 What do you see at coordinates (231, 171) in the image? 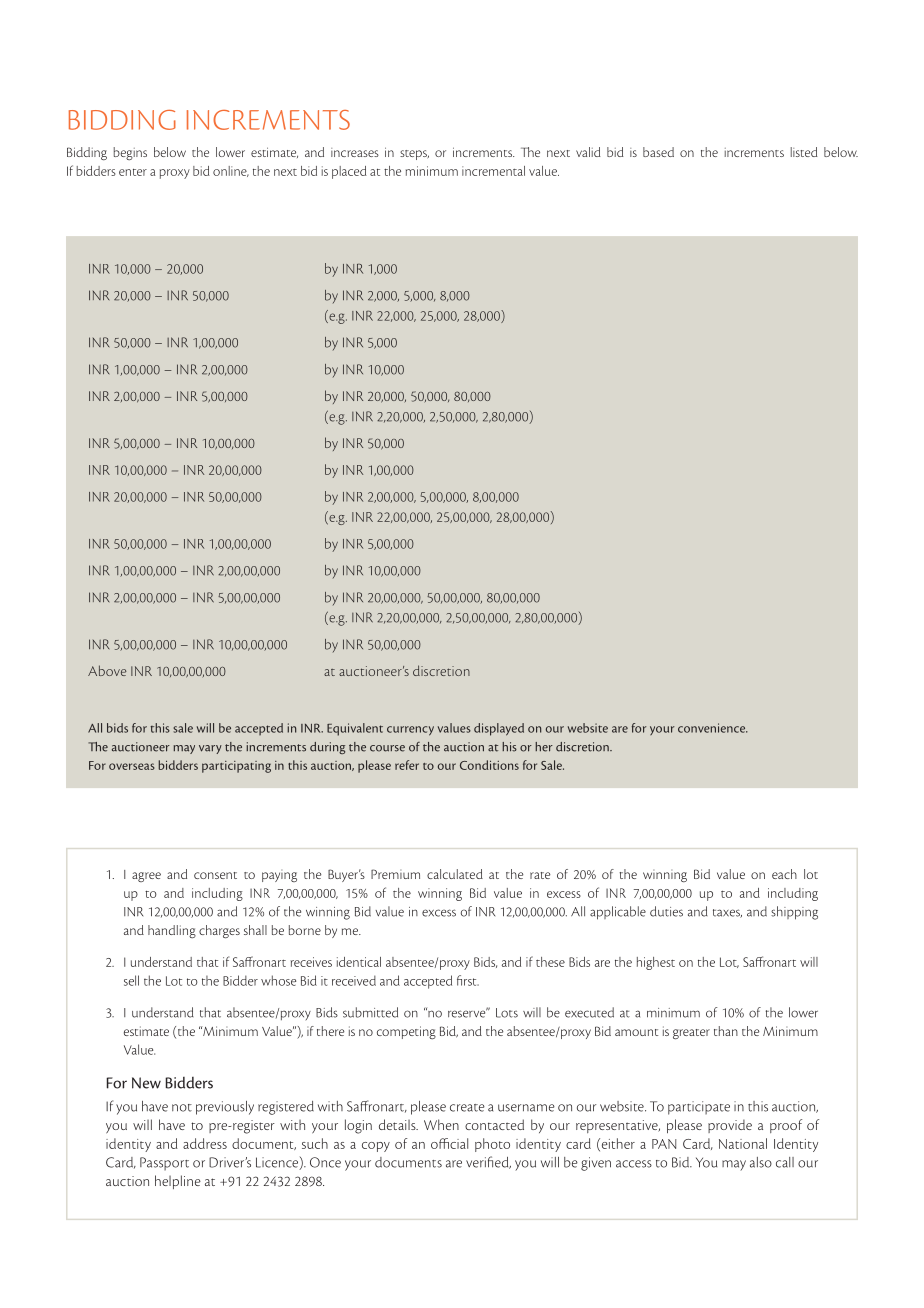
I see `online` at bounding box center [231, 171].
